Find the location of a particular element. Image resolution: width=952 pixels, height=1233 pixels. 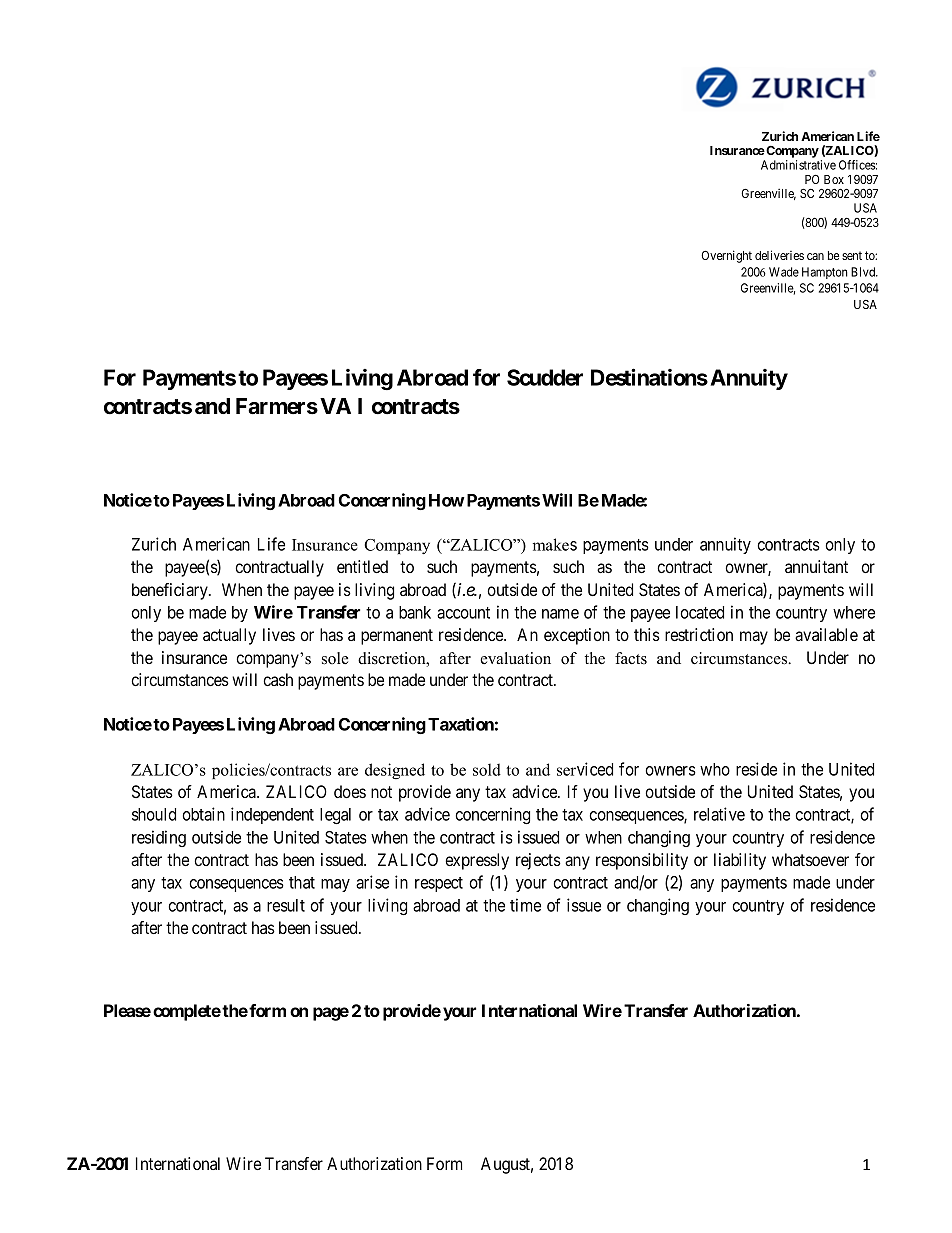

sold is located at coordinates (487, 769).
